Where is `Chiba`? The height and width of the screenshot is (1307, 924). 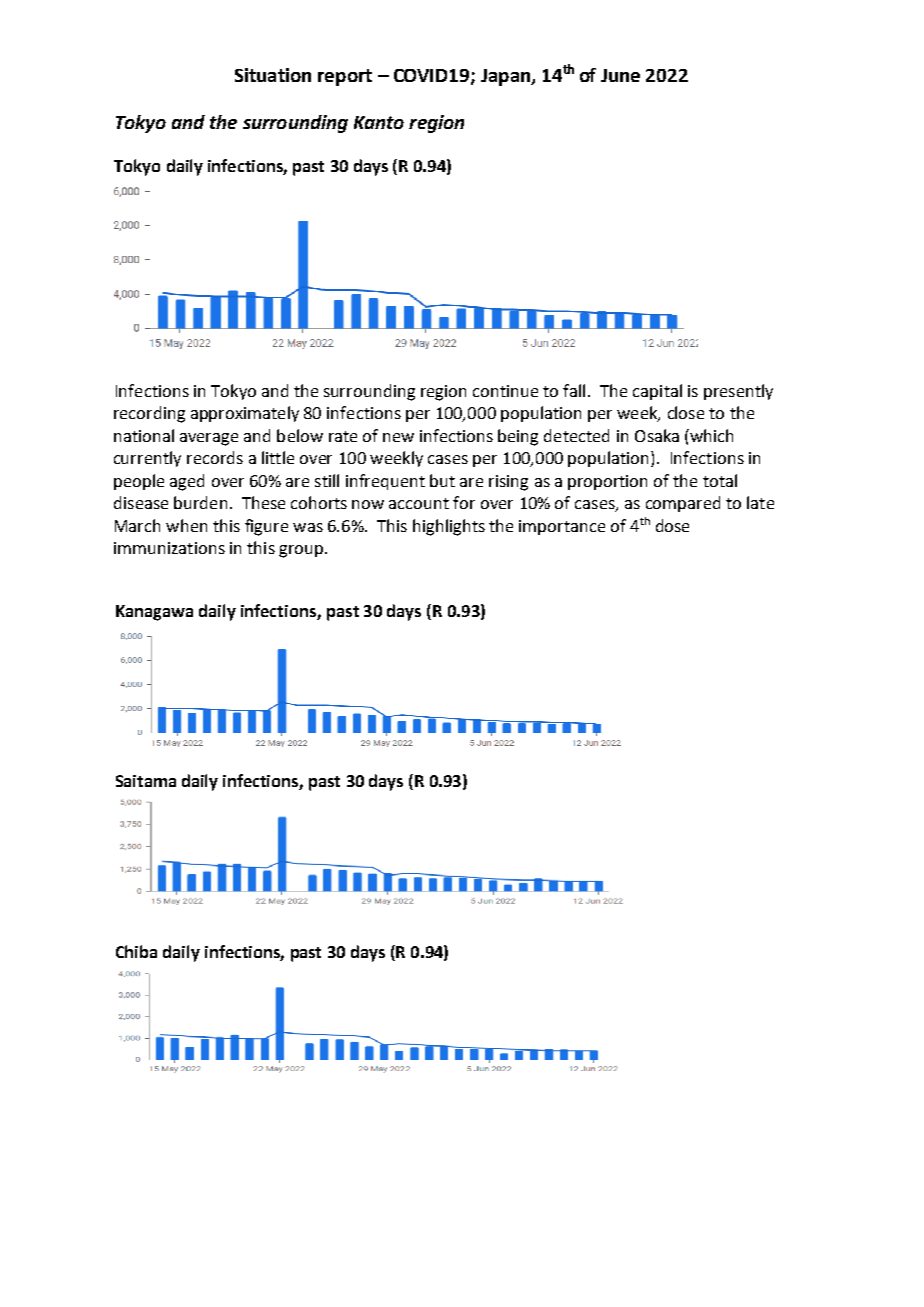
Chiba is located at coordinates (136, 951).
